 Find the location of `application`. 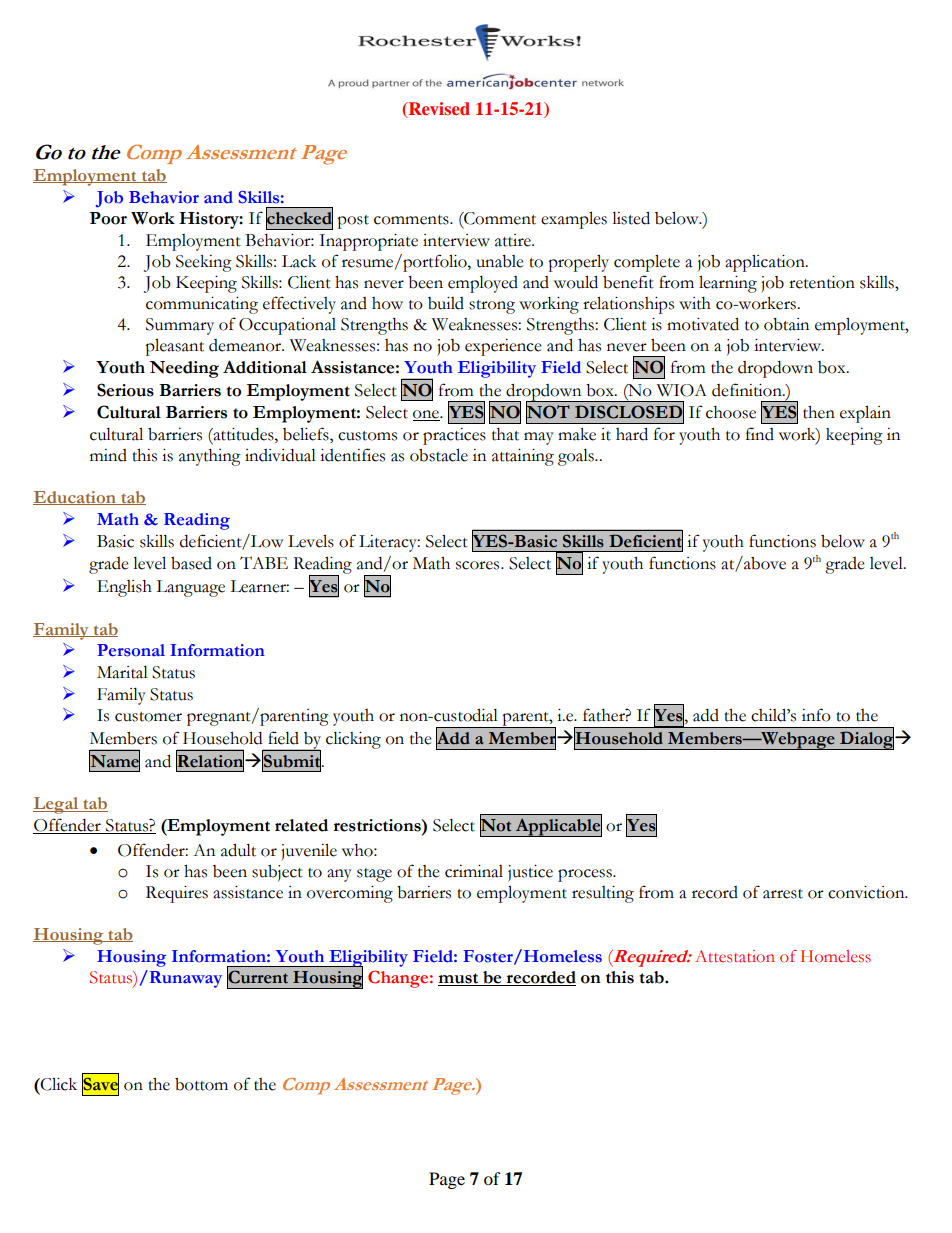

application is located at coordinates (766, 263).
